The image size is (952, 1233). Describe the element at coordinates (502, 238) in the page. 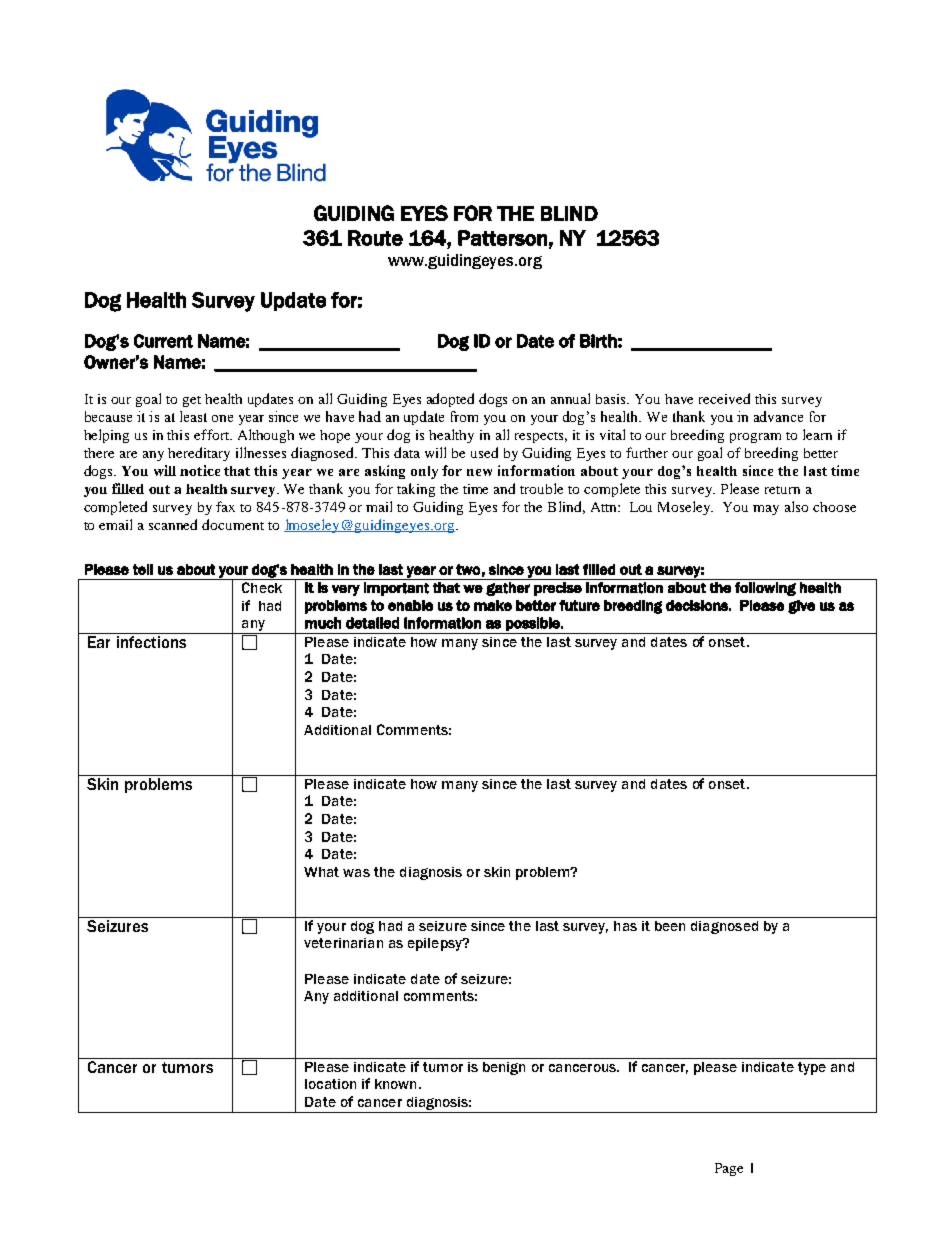

I see `Patterson` at that location.
